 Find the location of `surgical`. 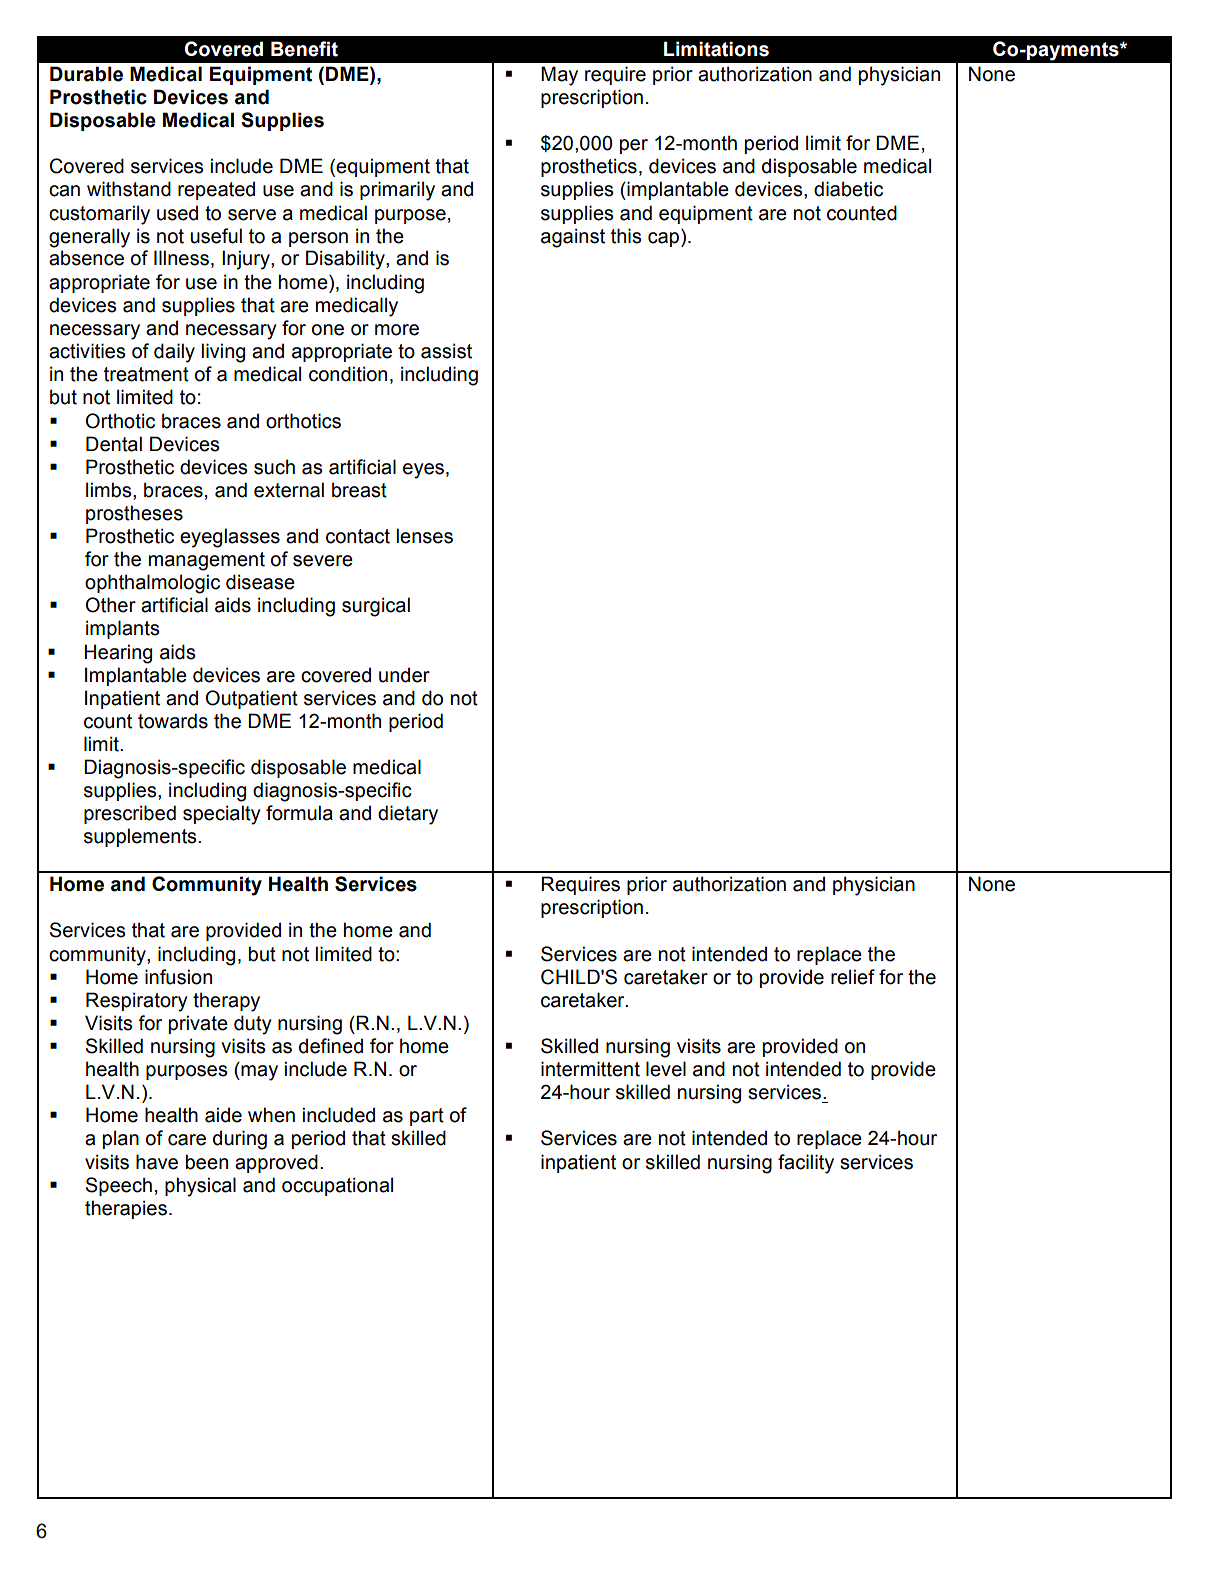

surgical is located at coordinates (376, 607).
